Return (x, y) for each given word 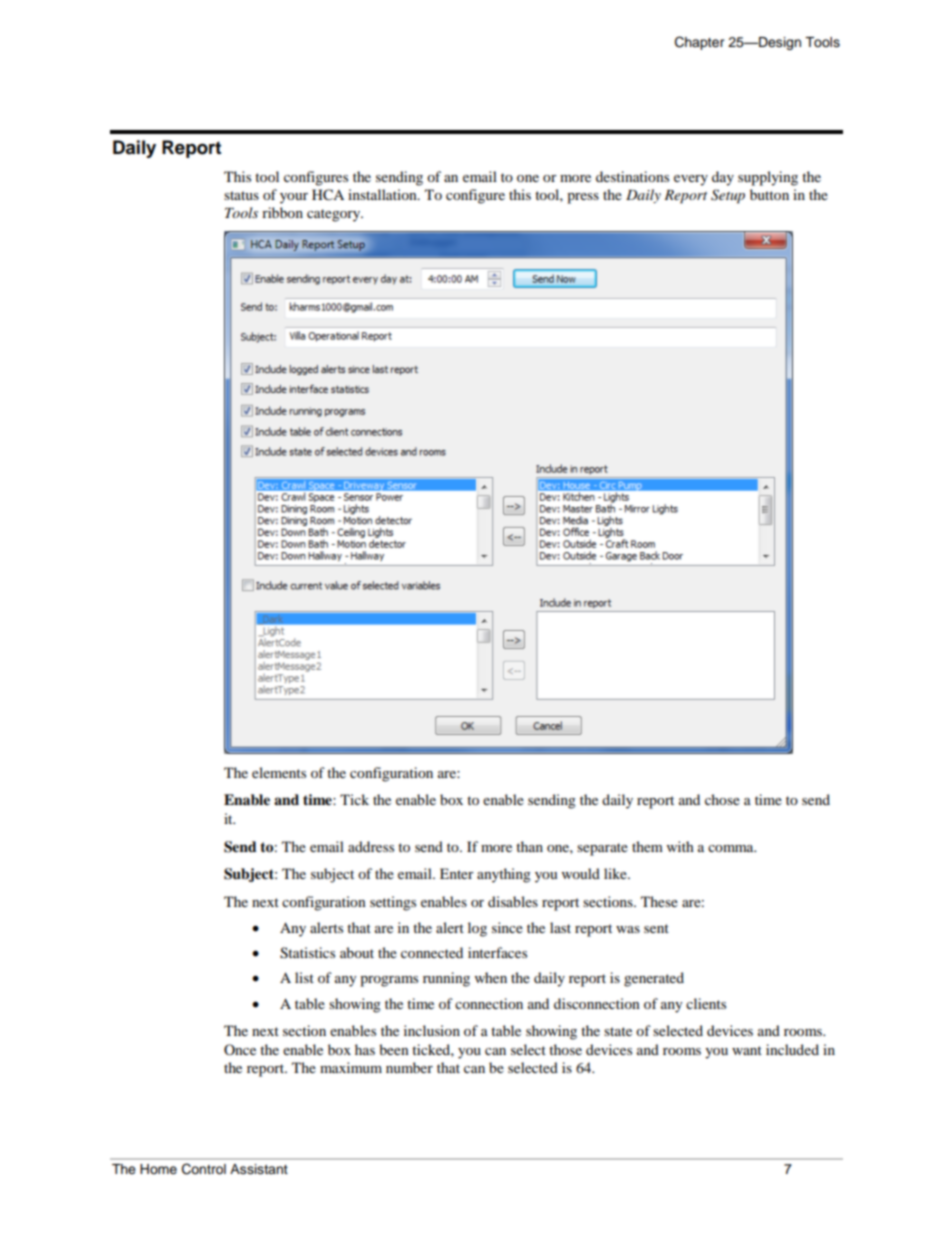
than (529, 846)
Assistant (259, 1169)
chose (722, 799)
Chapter (700, 43)
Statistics (307, 953)
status (241, 195)
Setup (728, 196)
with (680, 846)
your (294, 198)
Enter (457, 873)
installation (383, 194)
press (583, 198)
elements (279, 772)
